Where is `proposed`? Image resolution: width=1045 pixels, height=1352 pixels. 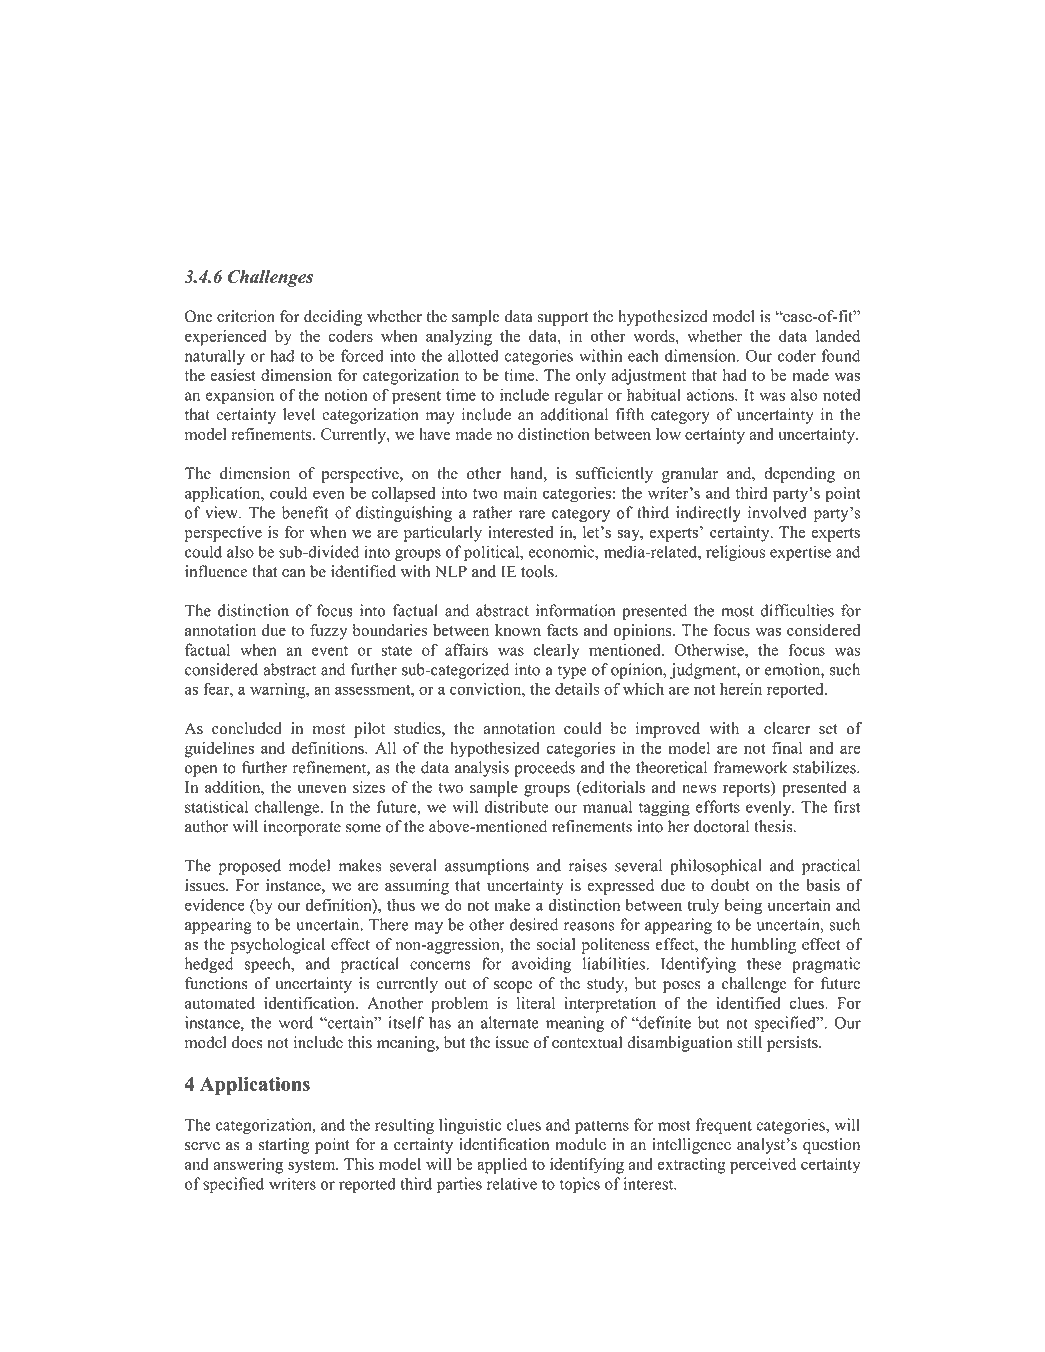
proposed is located at coordinates (250, 867).
